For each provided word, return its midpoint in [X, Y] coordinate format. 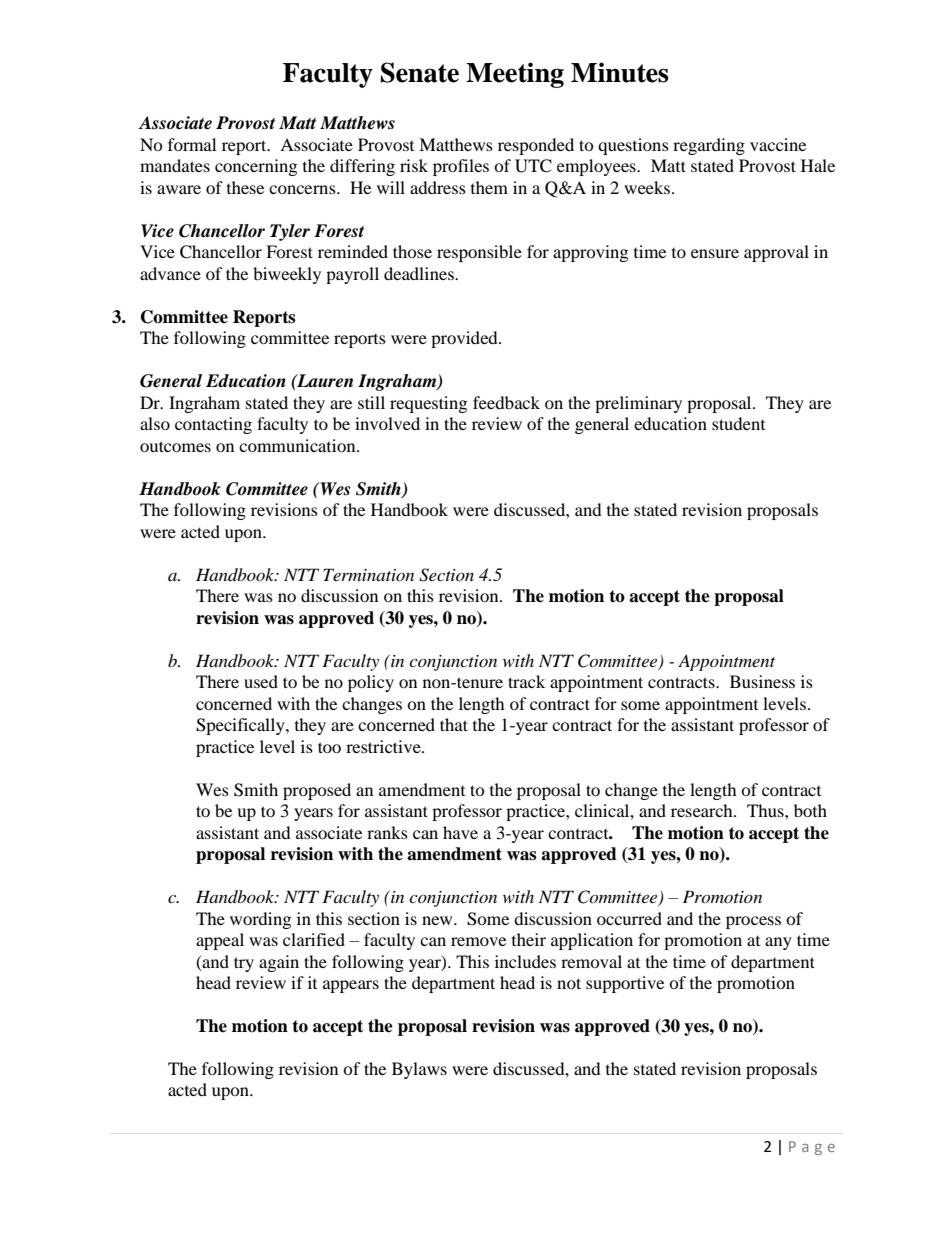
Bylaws [419, 1070]
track [526, 681]
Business [762, 681]
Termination [368, 574]
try [244, 964]
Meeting [515, 75]
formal [192, 144]
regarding [709, 146]
